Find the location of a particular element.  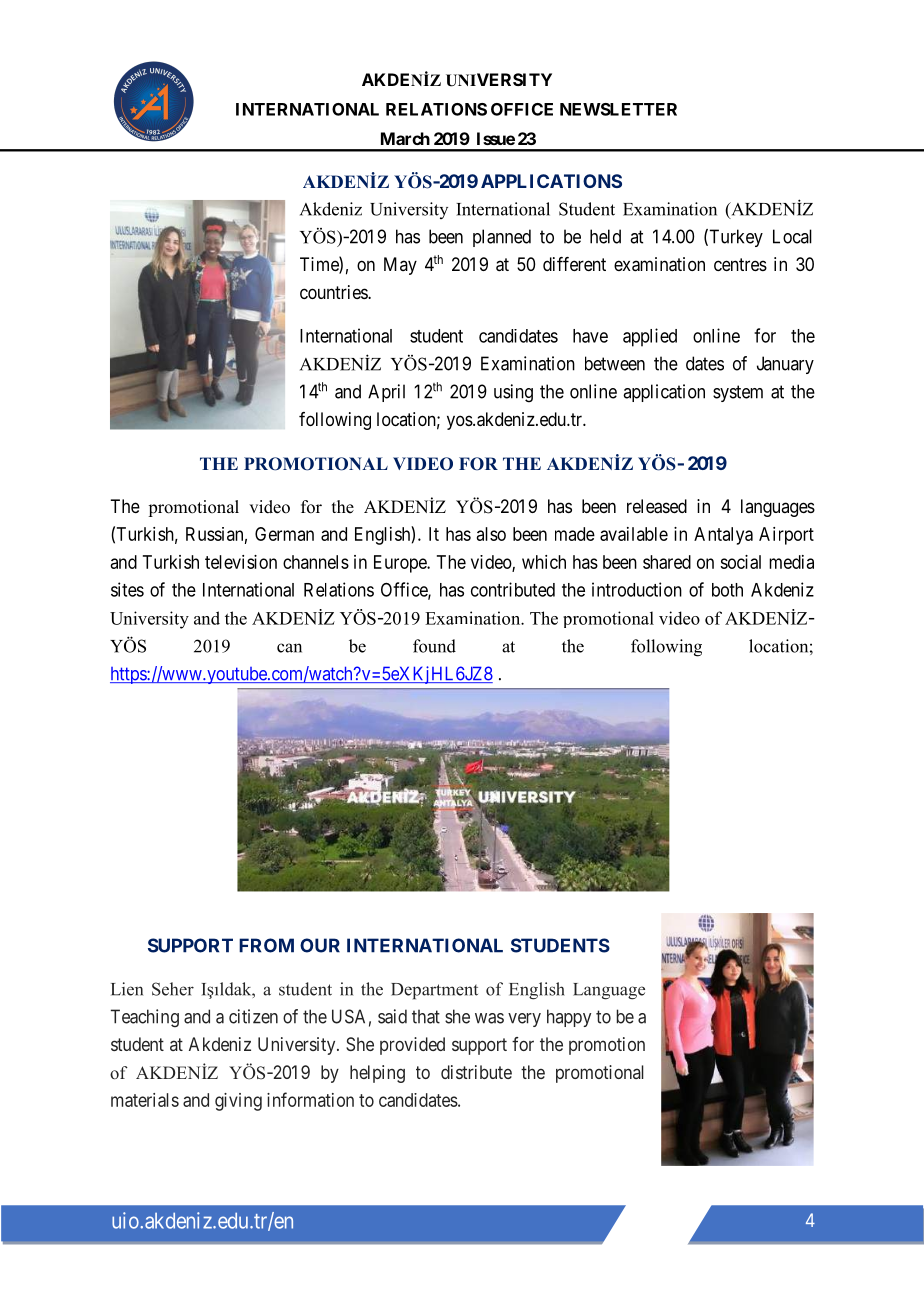

March is located at coordinates (405, 138).
